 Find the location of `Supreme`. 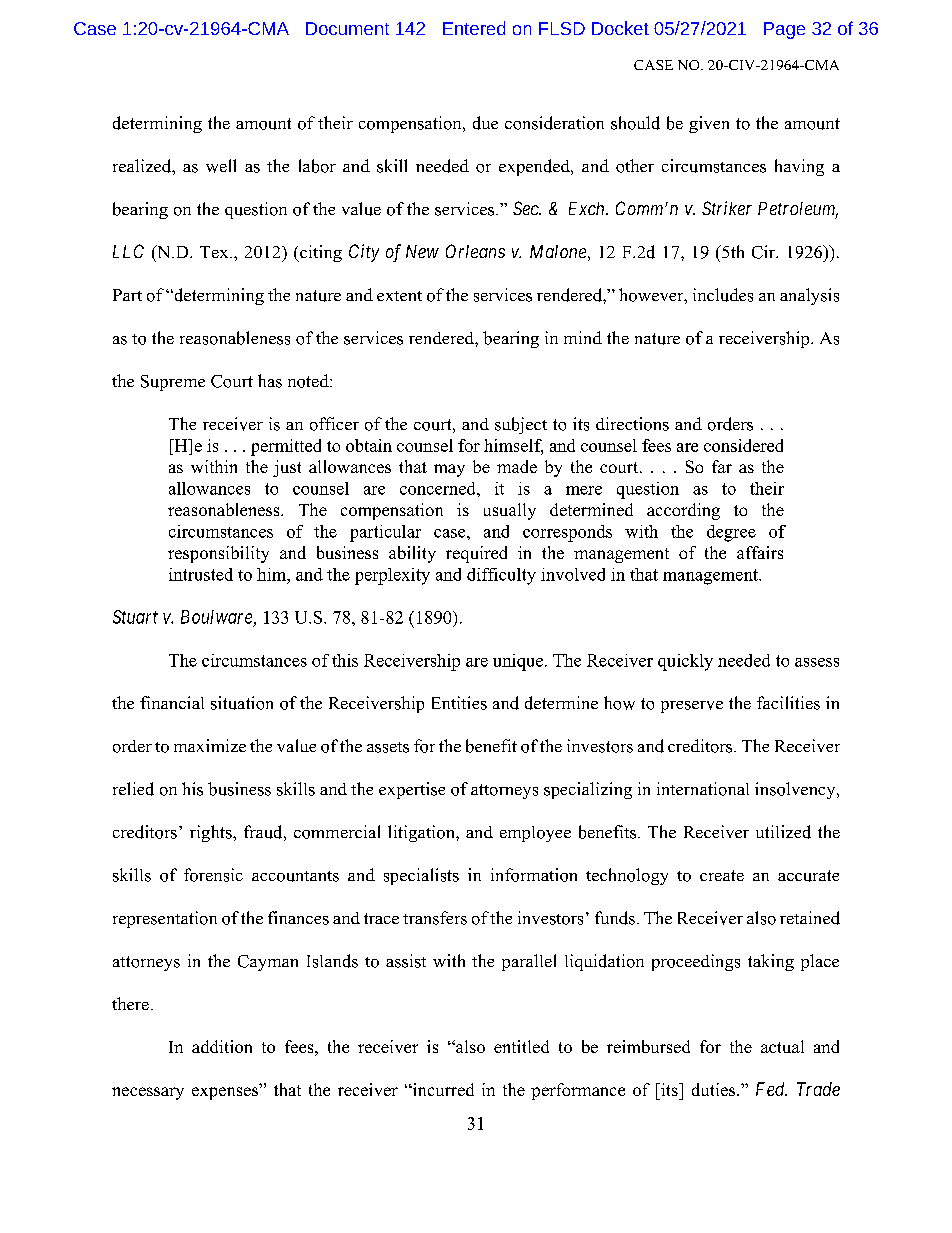

Supreme is located at coordinates (173, 383).
